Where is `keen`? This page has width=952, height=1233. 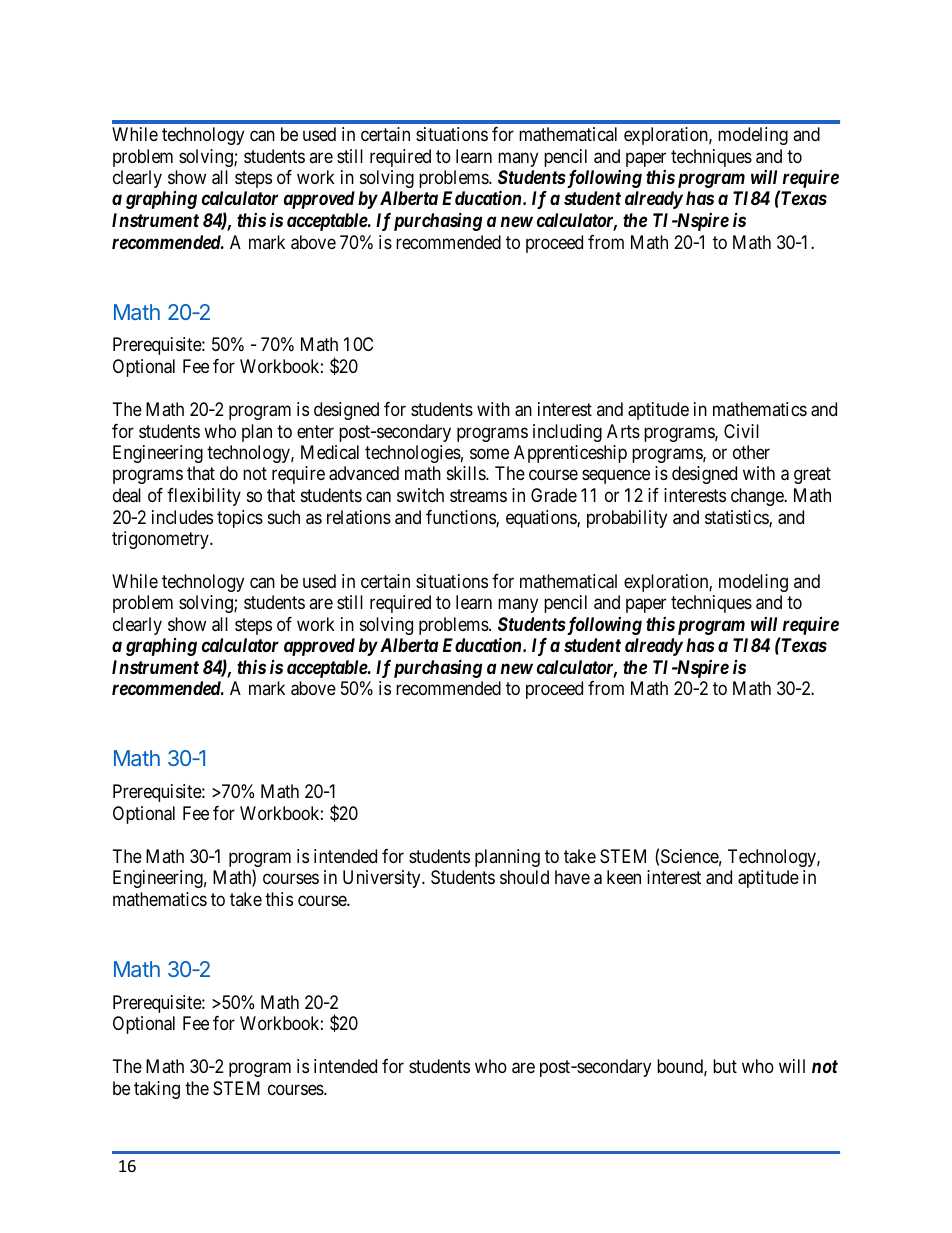
keen is located at coordinates (624, 877).
